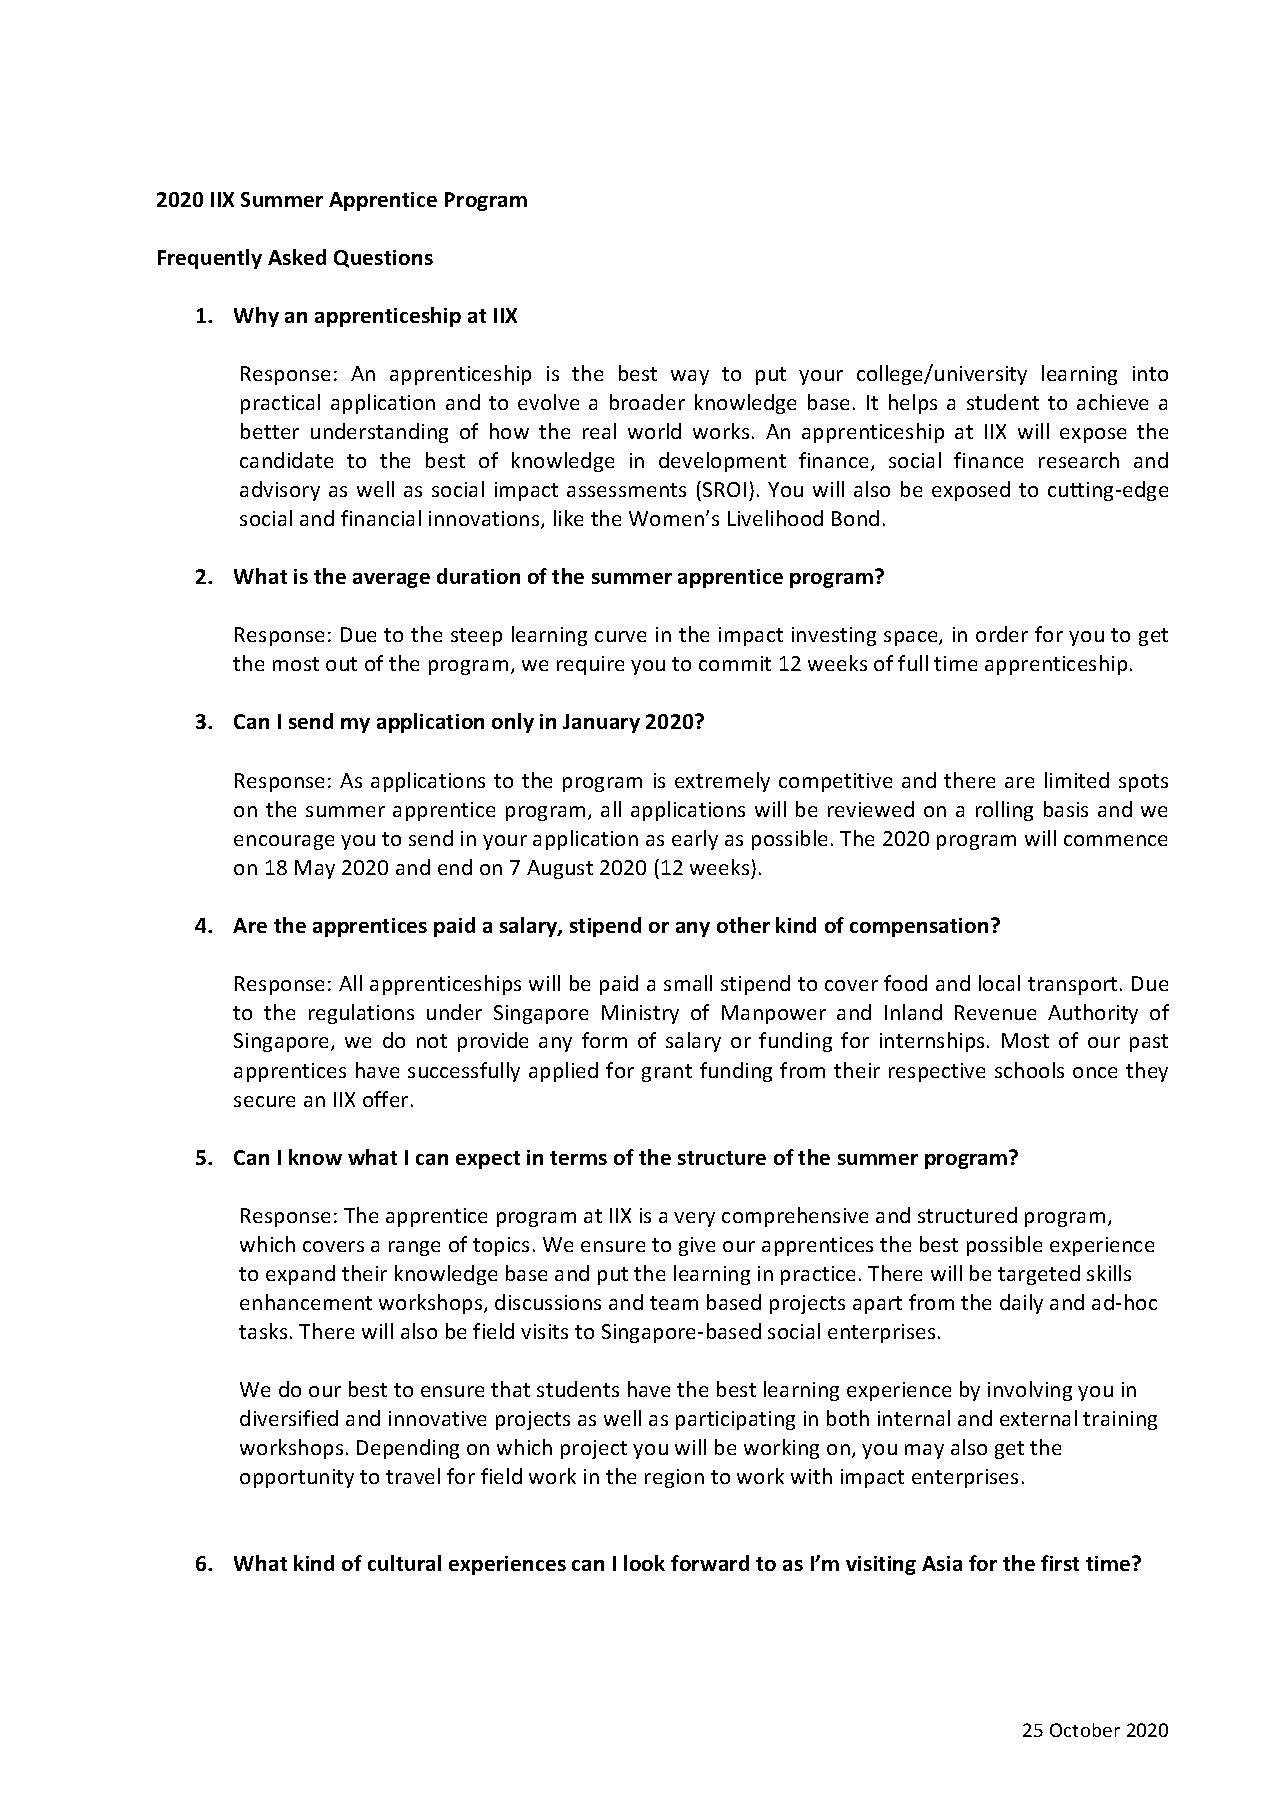 The width and height of the page is (1286, 1820). I want to click on targeted, so click(1039, 1275).
